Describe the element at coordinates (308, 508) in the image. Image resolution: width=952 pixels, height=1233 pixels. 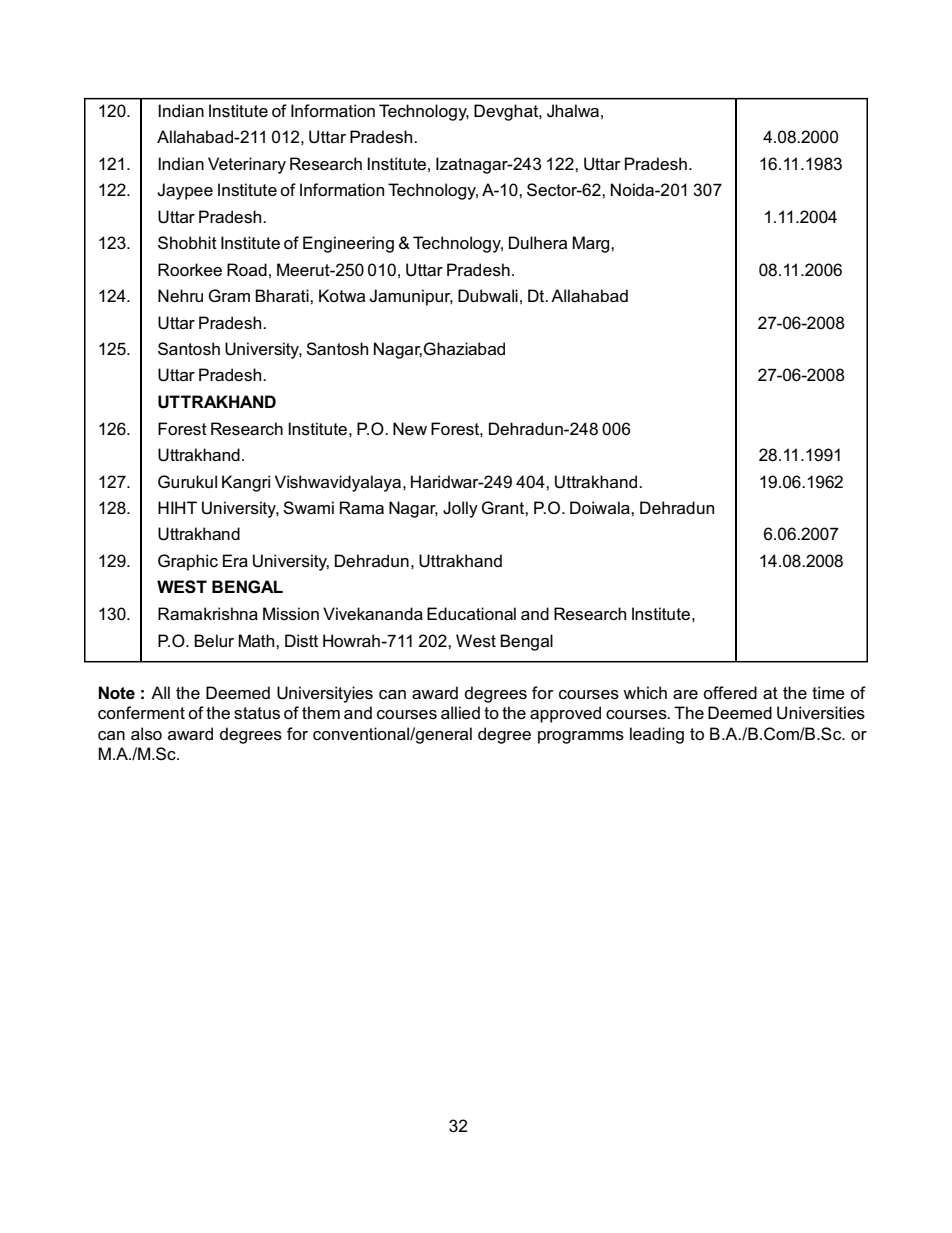
I see `Swami` at that location.
